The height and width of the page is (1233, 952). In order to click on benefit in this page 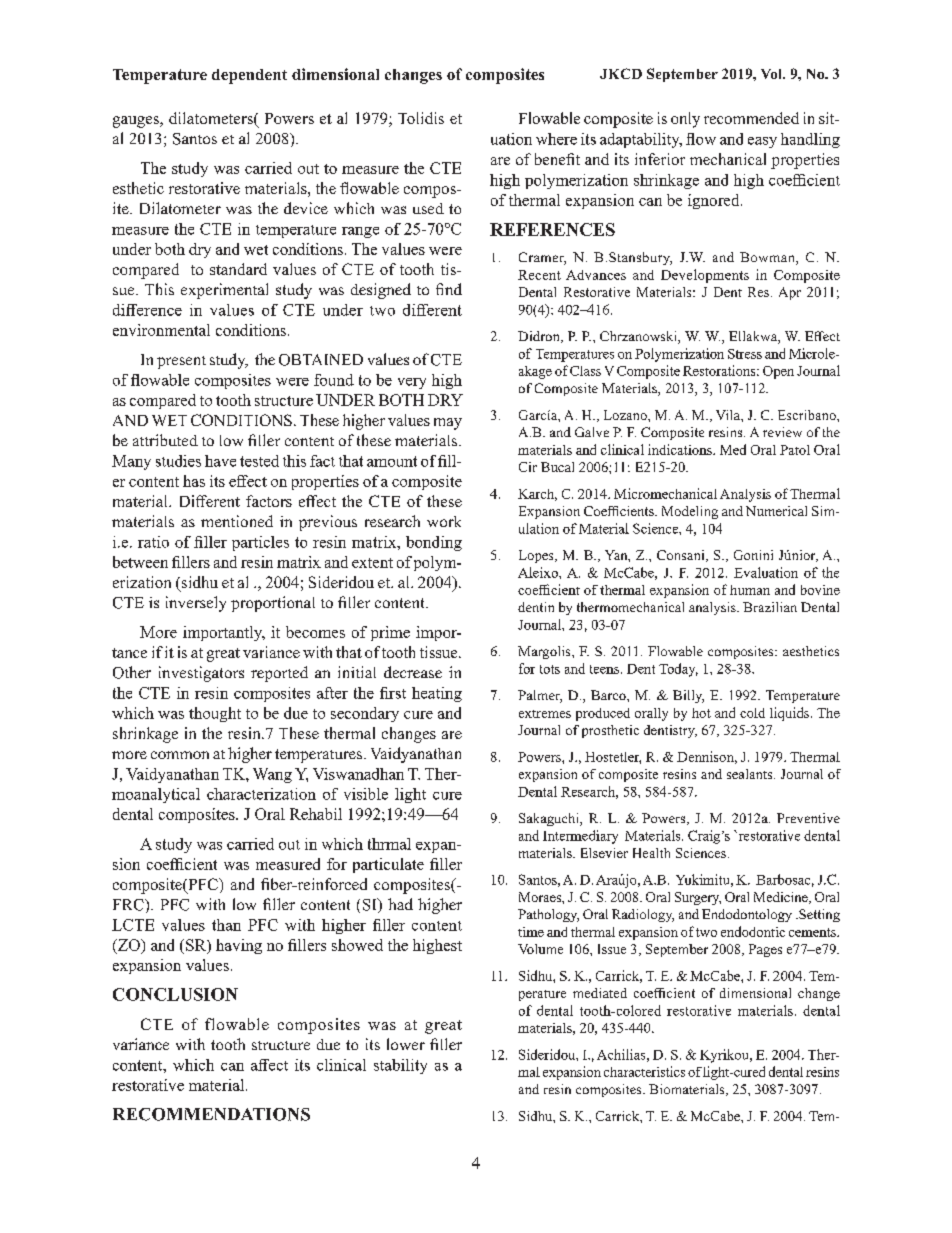, I will do `click(557, 159)`.
